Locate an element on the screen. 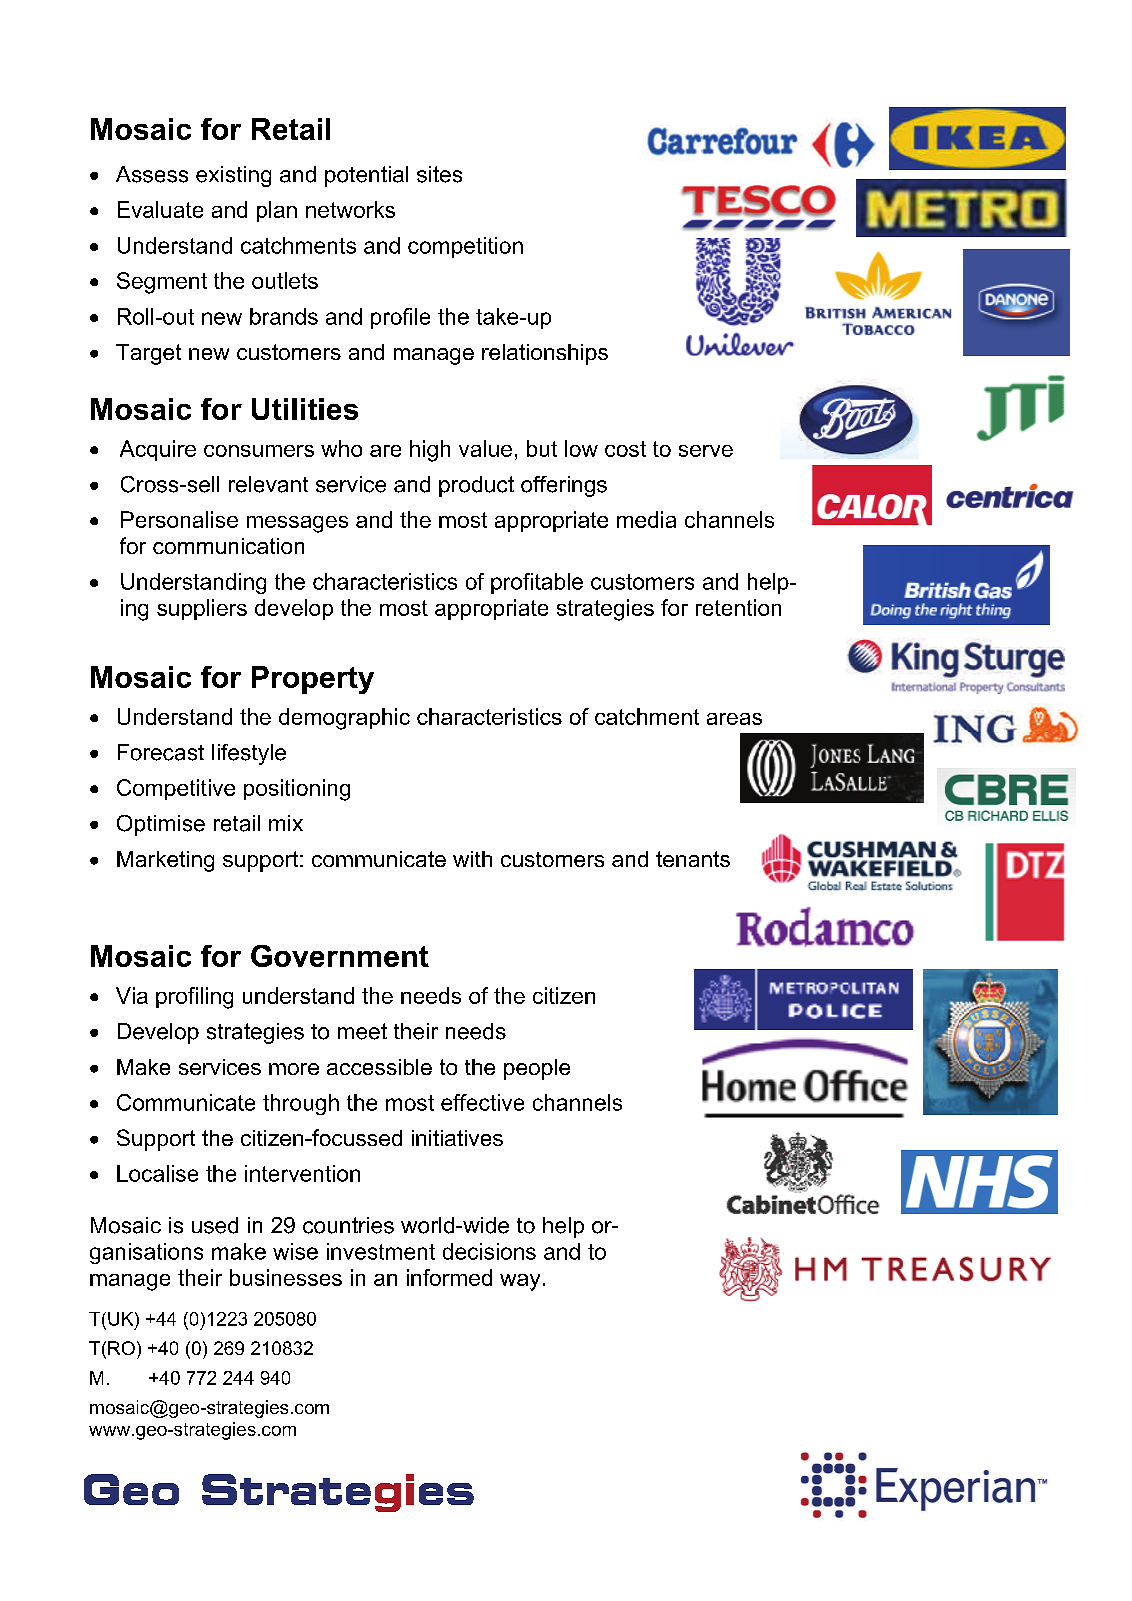 The height and width of the screenshot is (1601, 1132). tenants is located at coordinates (693, 859).
